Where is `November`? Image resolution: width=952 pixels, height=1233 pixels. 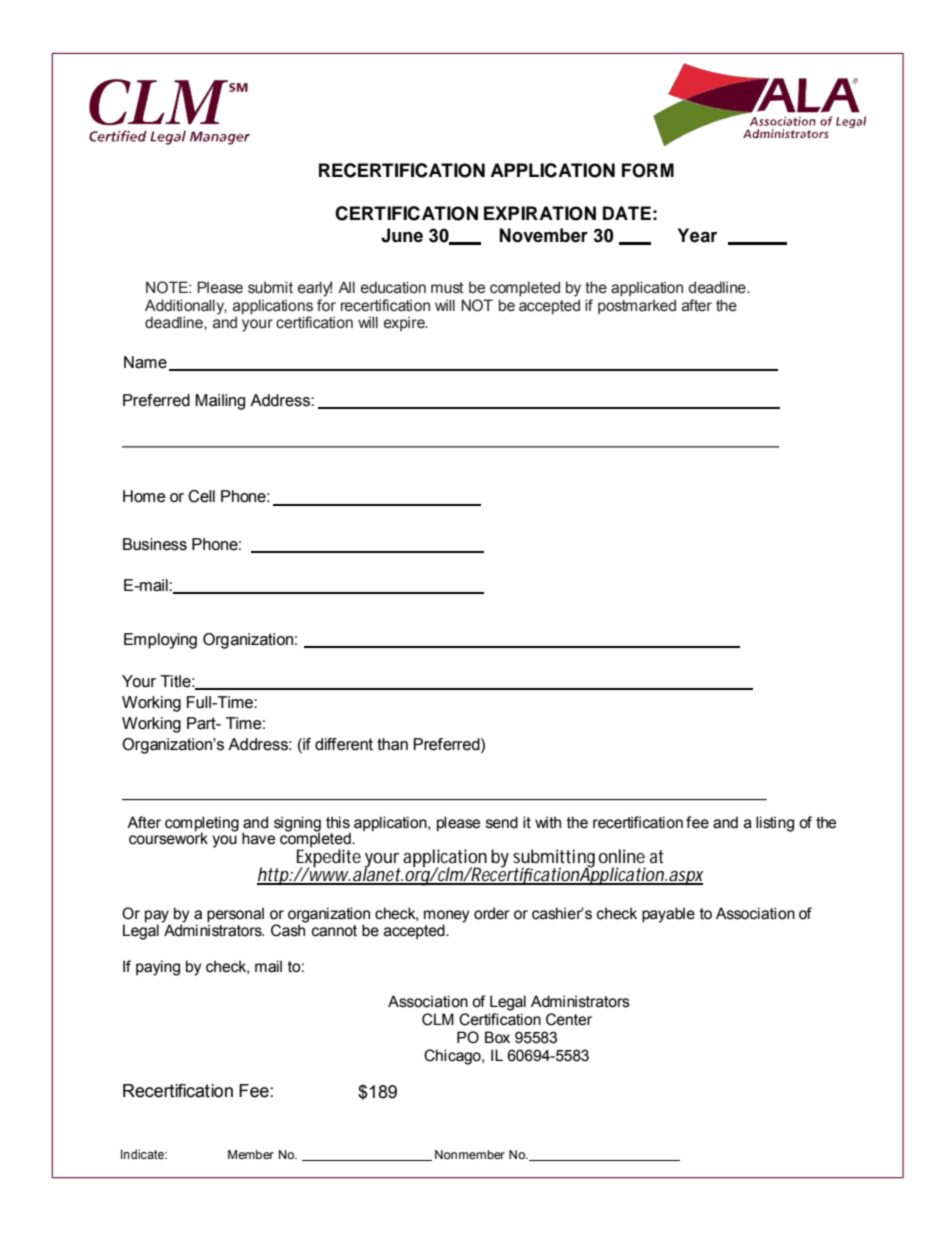
November is located at coordinates (543, 235).
